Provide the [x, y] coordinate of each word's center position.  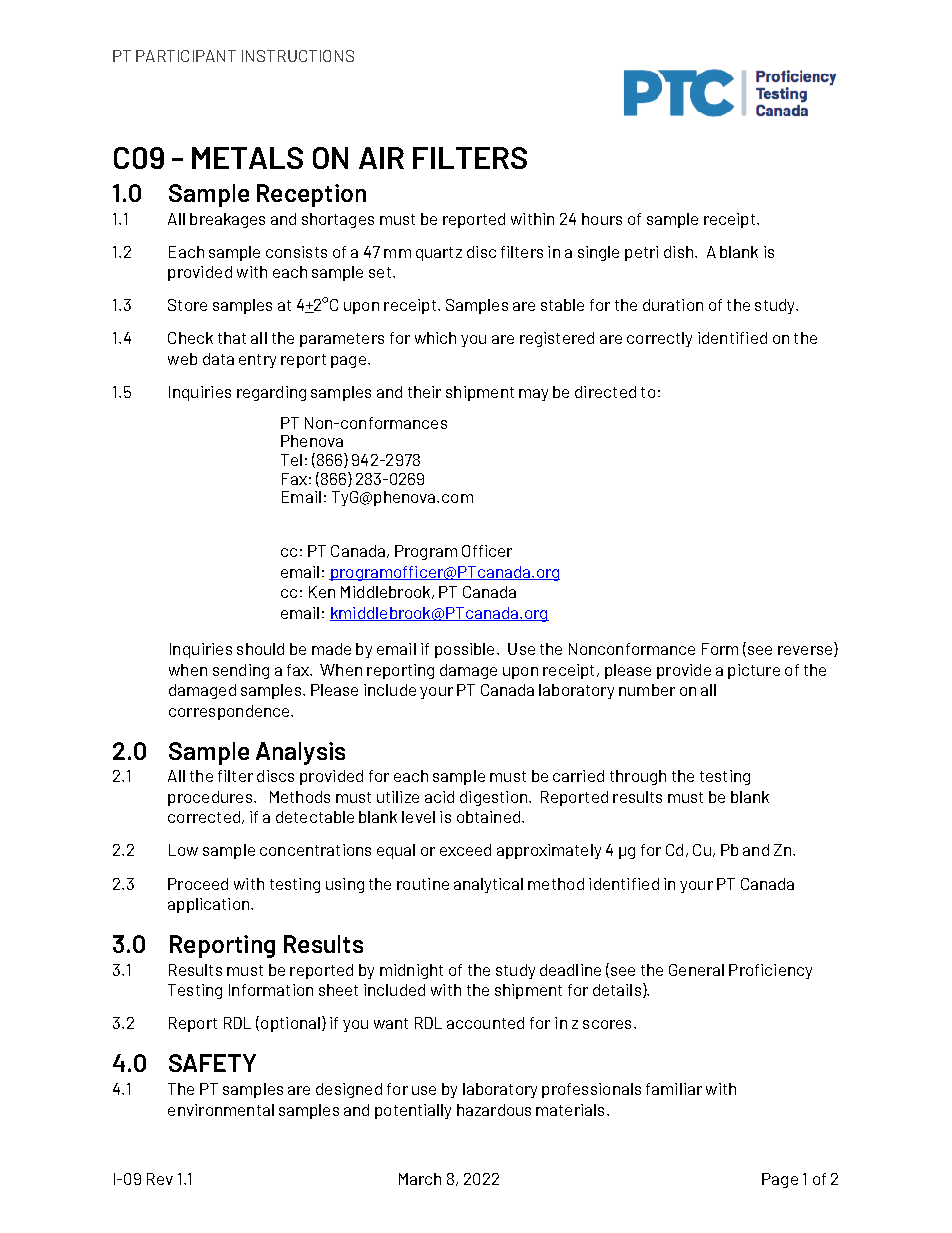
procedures [210, 798]
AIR [381, 158]
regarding [271, 393]
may [533, 395]
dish [678, 252]
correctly [659, 339]
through [638, 777]
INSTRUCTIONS [298, 56]
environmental [221, 1110]
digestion [493, 798]
